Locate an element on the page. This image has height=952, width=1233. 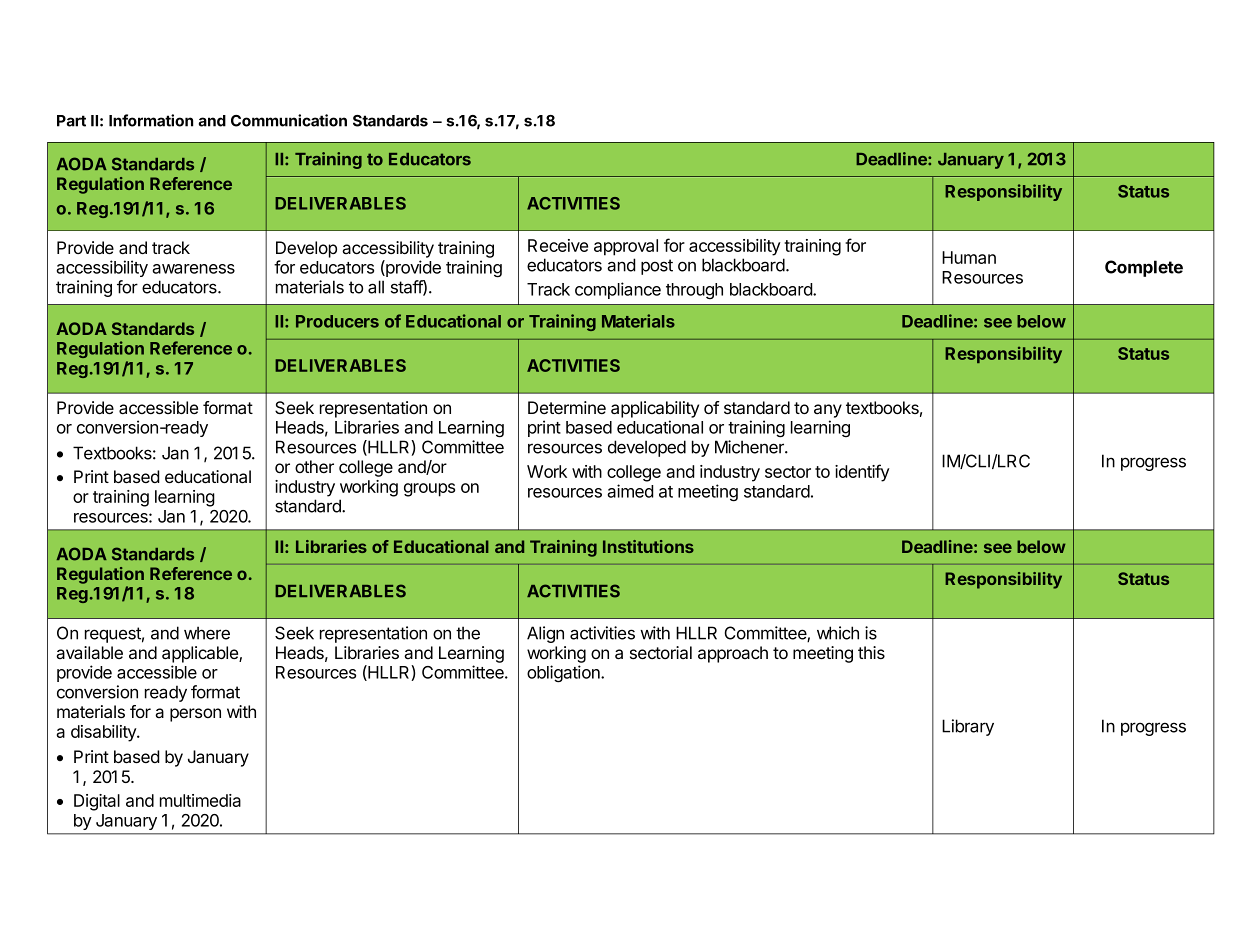
Receive is located at coordinates (558, 245).
